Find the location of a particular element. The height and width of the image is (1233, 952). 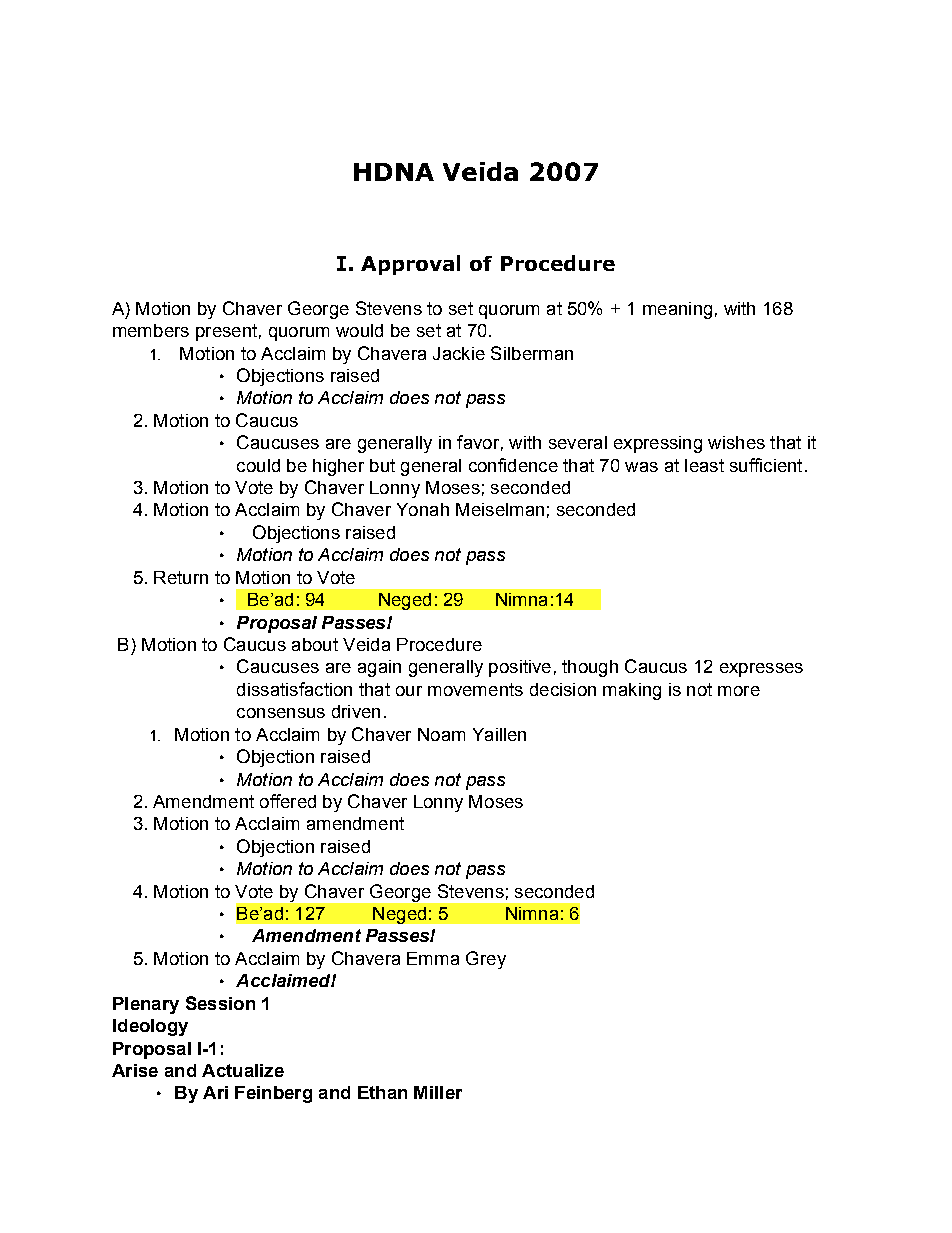

more is located at coordinates (739, 691).
